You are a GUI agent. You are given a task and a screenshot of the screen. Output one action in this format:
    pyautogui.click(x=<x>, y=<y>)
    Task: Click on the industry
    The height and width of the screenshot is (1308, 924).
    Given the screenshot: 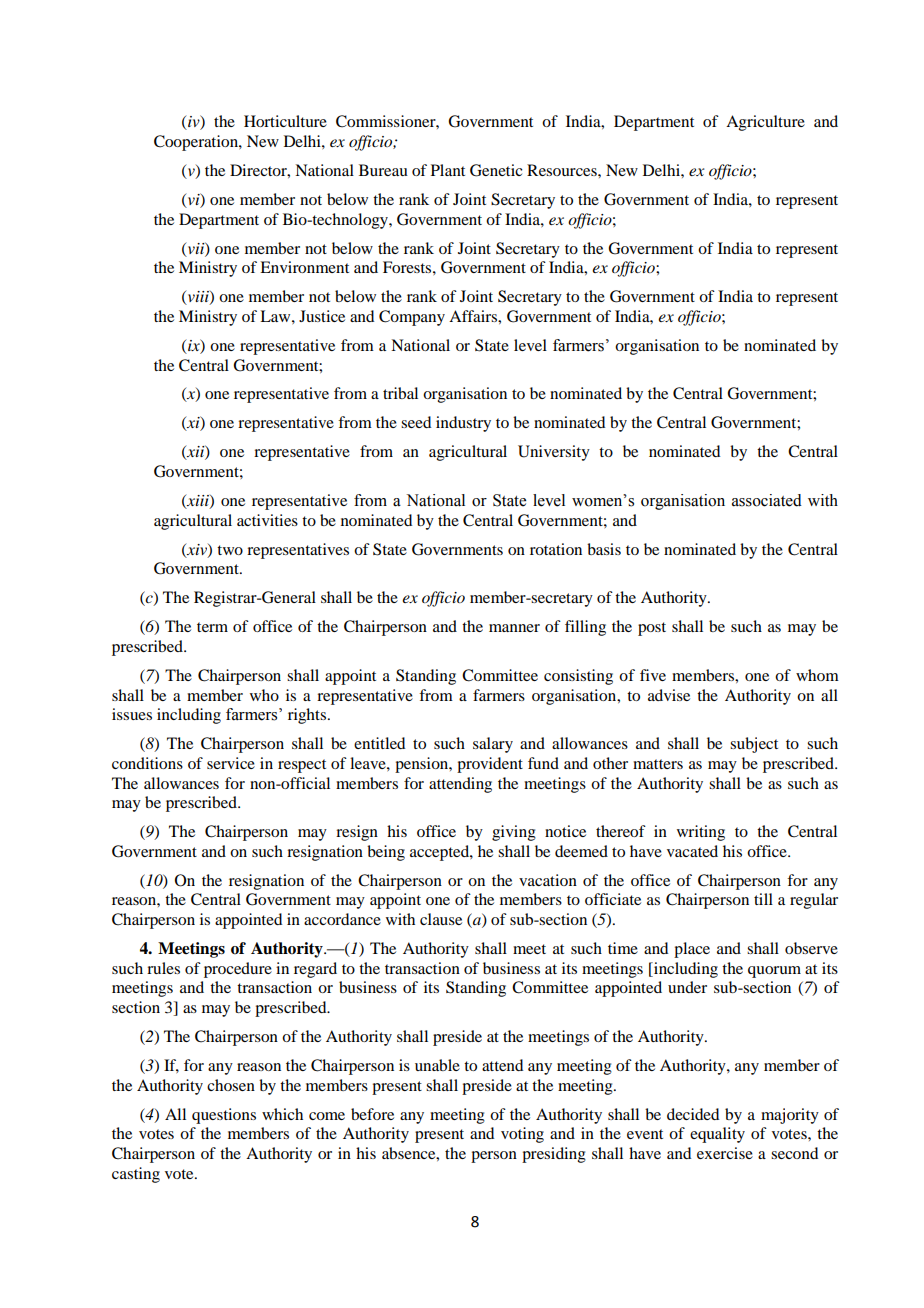 What is the action you would take?
    pyautogui.click(x=463, y=424)
